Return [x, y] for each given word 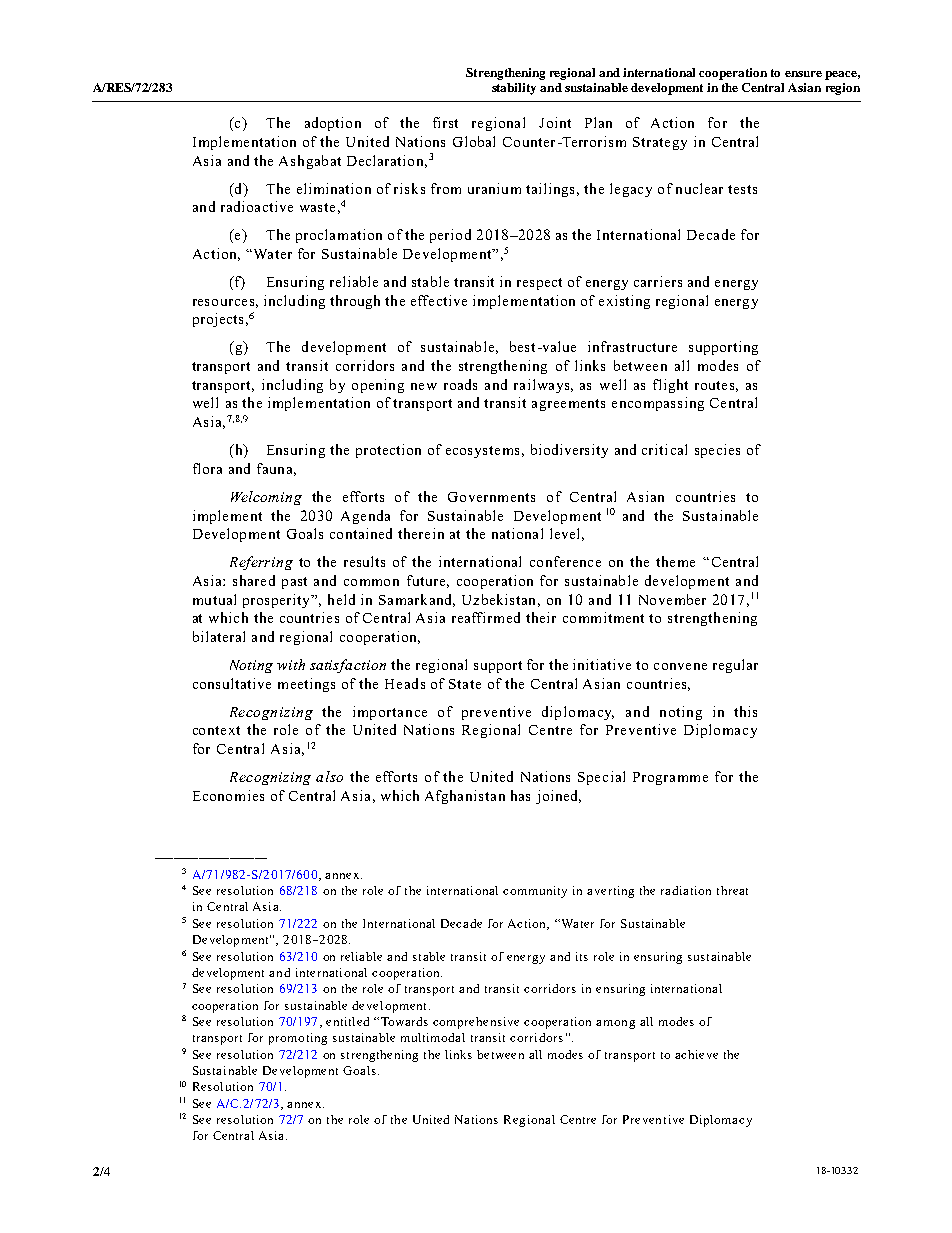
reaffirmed [486, 617]
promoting [298, 1039]
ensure [803, 74]
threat [732, 890]
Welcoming [266, 498]
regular [735, 666]
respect [539, 284]
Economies [228, 795]
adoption [333, 124]
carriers [658, 281]
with [291, 664]
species [717, 451]
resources [223, 302]
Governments [491, 497]
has [520, 795]
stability [514, 89]
